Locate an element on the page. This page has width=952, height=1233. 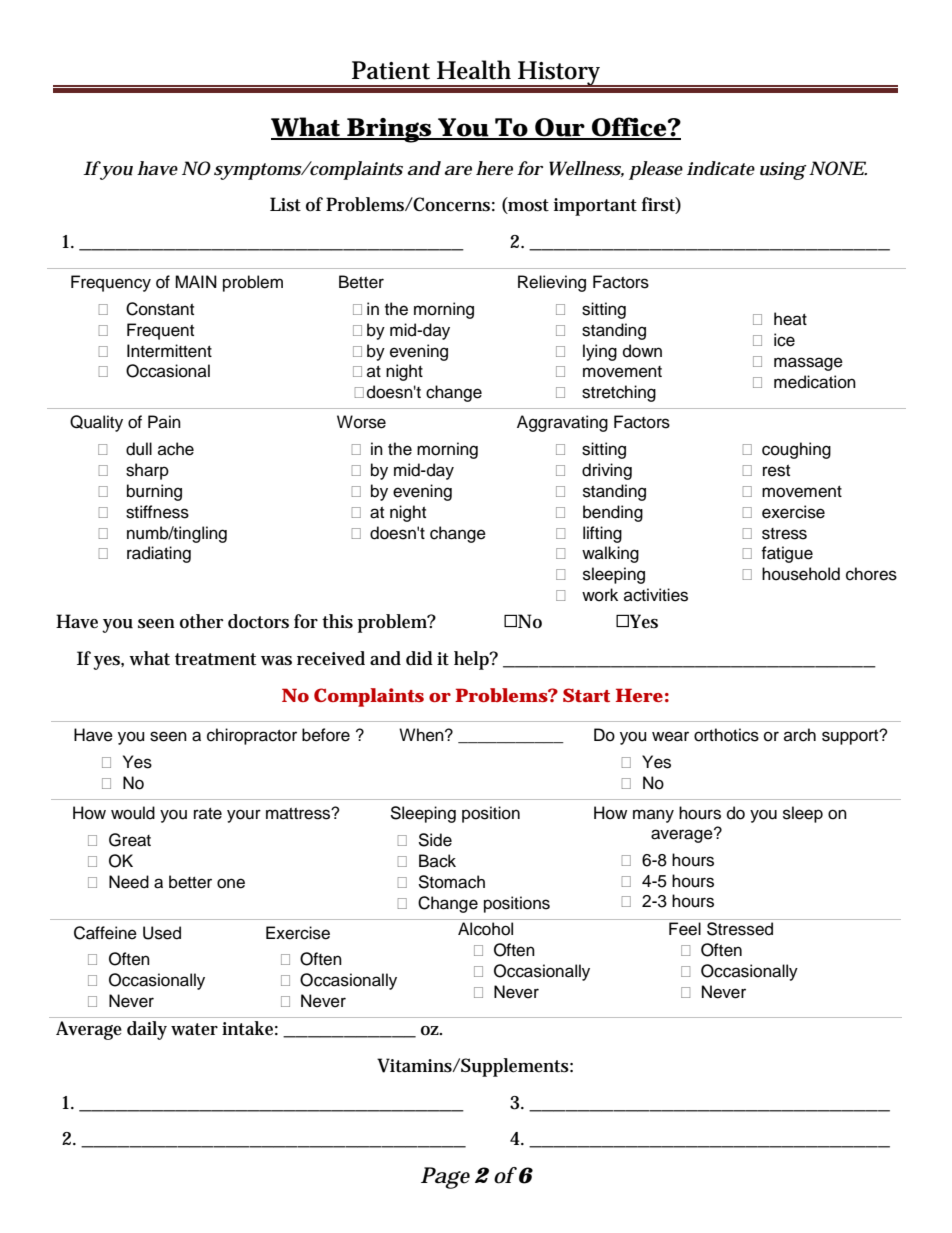
coughing is located at coordinates (796, 450).
